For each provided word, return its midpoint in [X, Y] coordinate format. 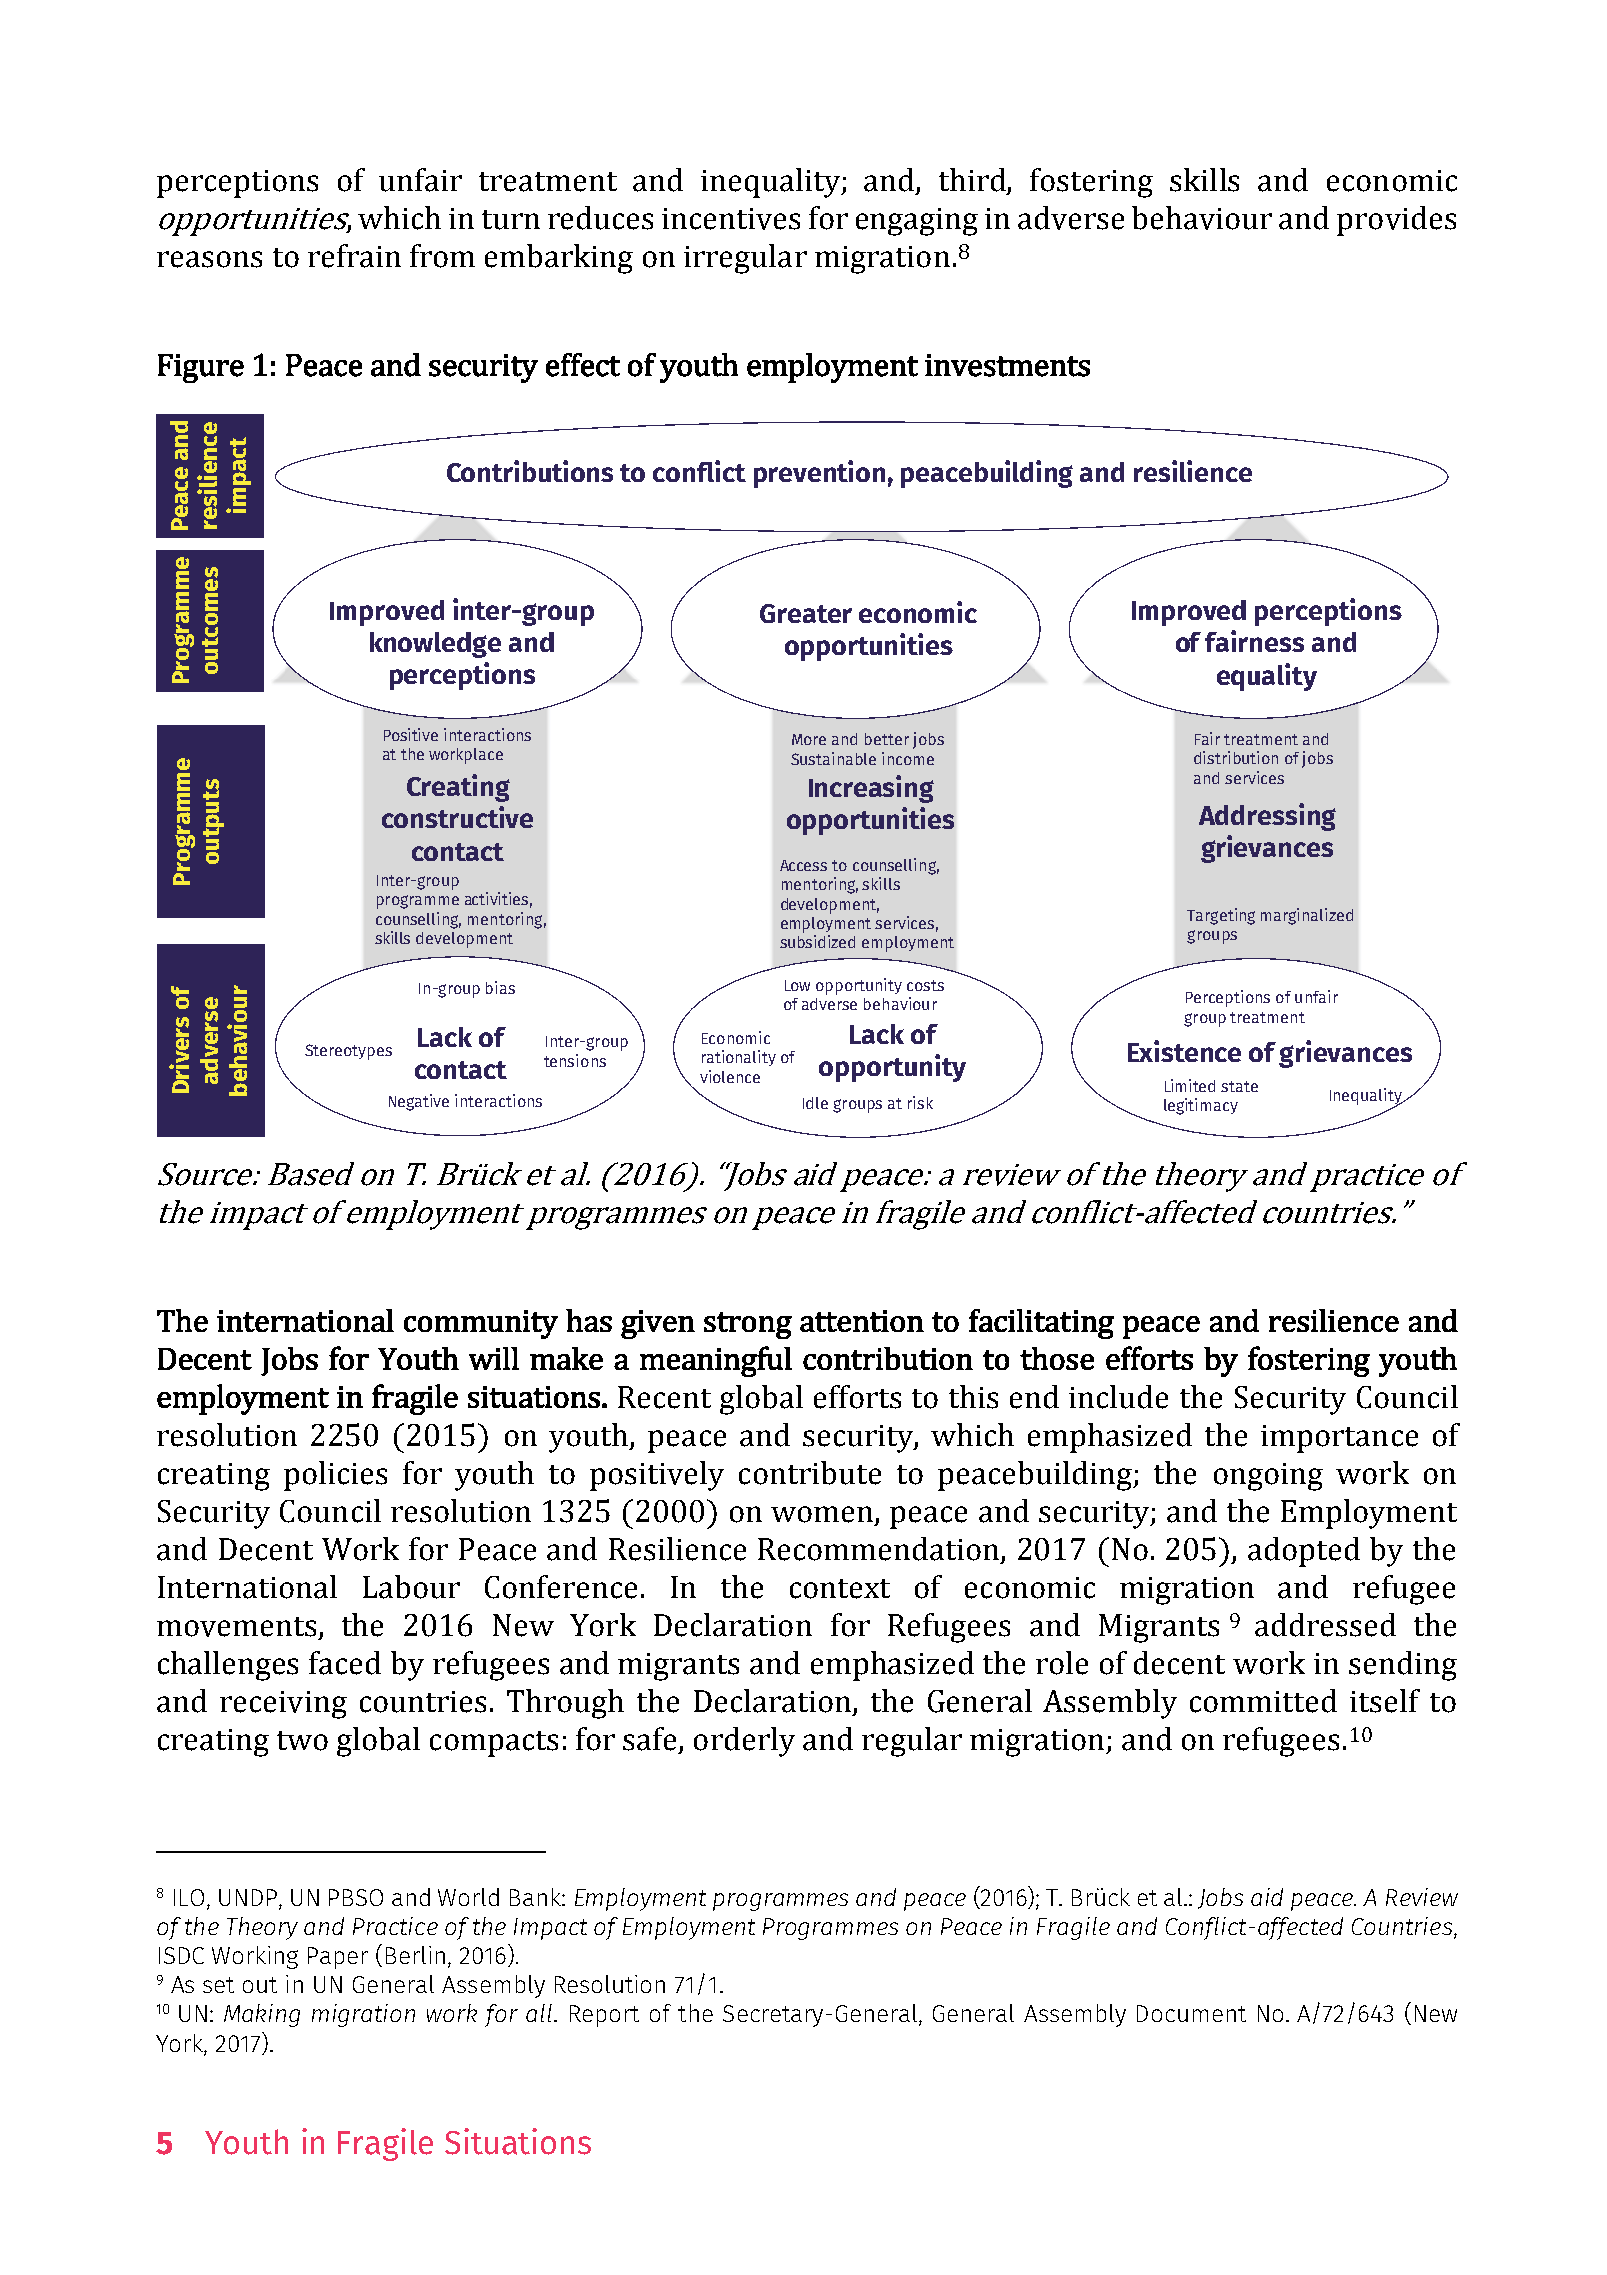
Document [1191, 2013]
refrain [354, 256]
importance [1339, 1439]
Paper [338, 1958]
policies [335, 1476]
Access [803, 865]
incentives [731, 219]
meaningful [716, 1361]
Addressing [1267, 817]
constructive [457, 817]
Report [604, 2016]
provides [1396, 221]
